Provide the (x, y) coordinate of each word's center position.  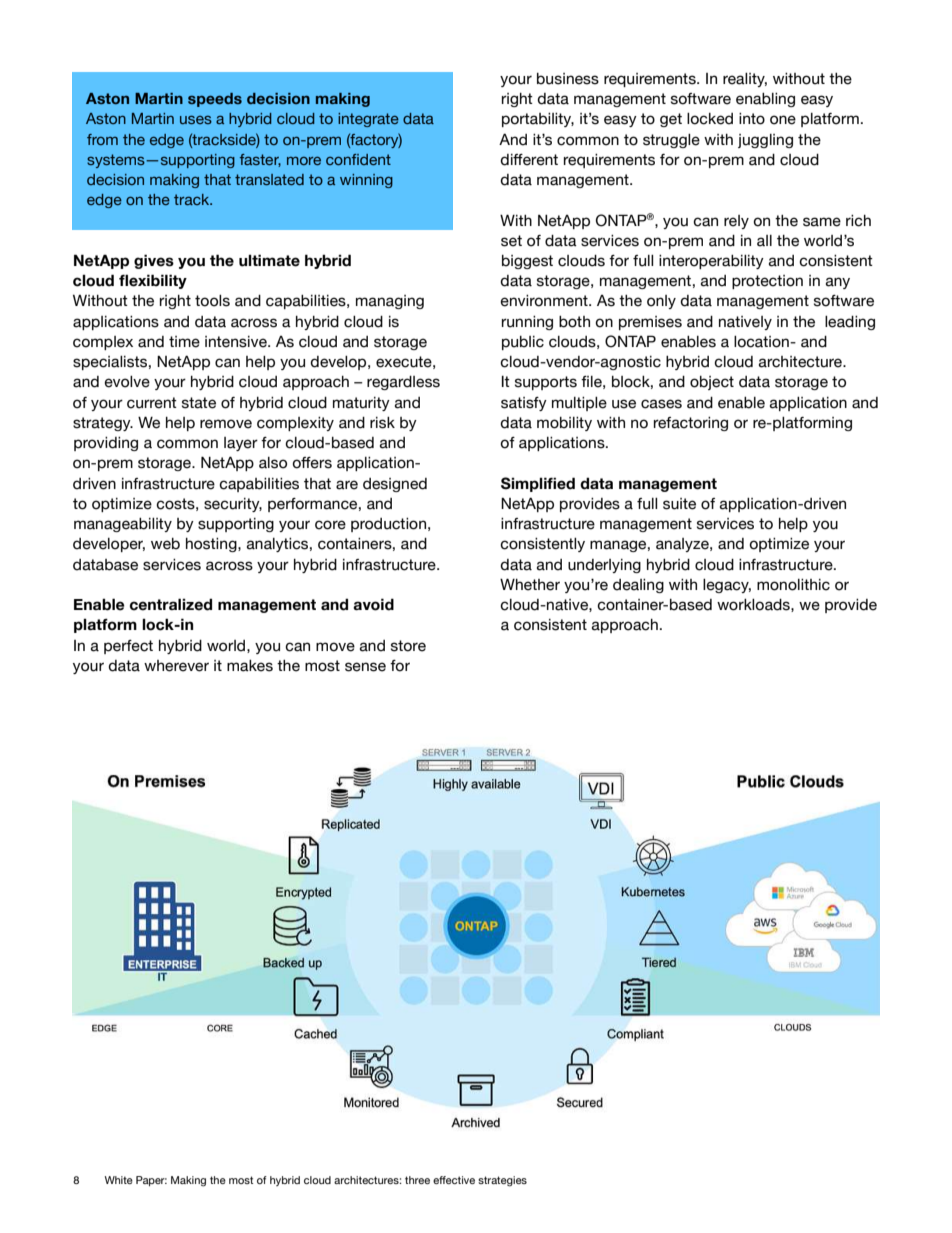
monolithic (793, 585)
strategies (502, 1181)
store (408, 646)
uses (196, 120)
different (529, 160)
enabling (765, 100)
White (119, 1180)
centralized (171, 604)
